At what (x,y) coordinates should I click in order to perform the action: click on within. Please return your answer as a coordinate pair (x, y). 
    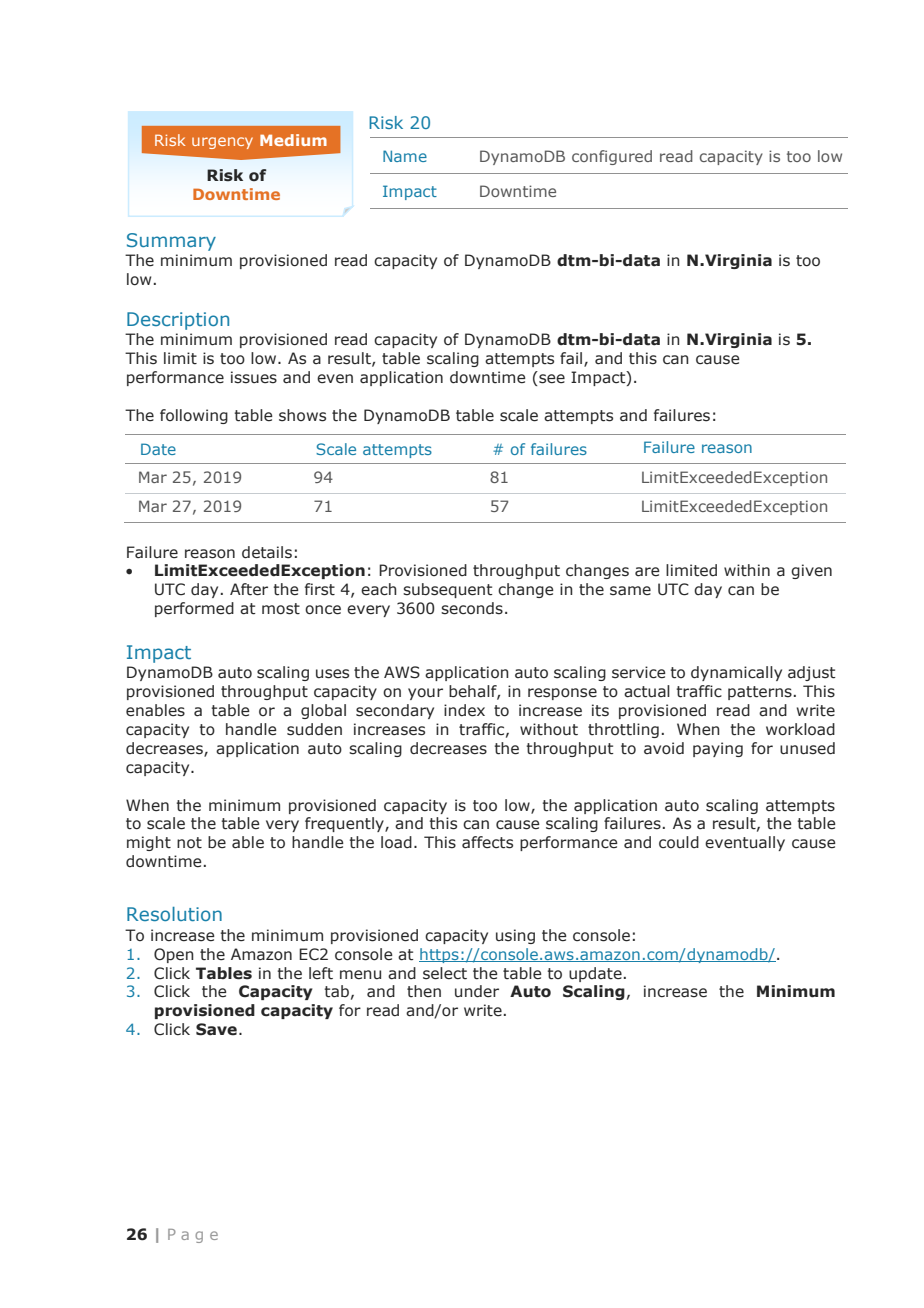
    Looking at the image, I should click on (747, 570).
